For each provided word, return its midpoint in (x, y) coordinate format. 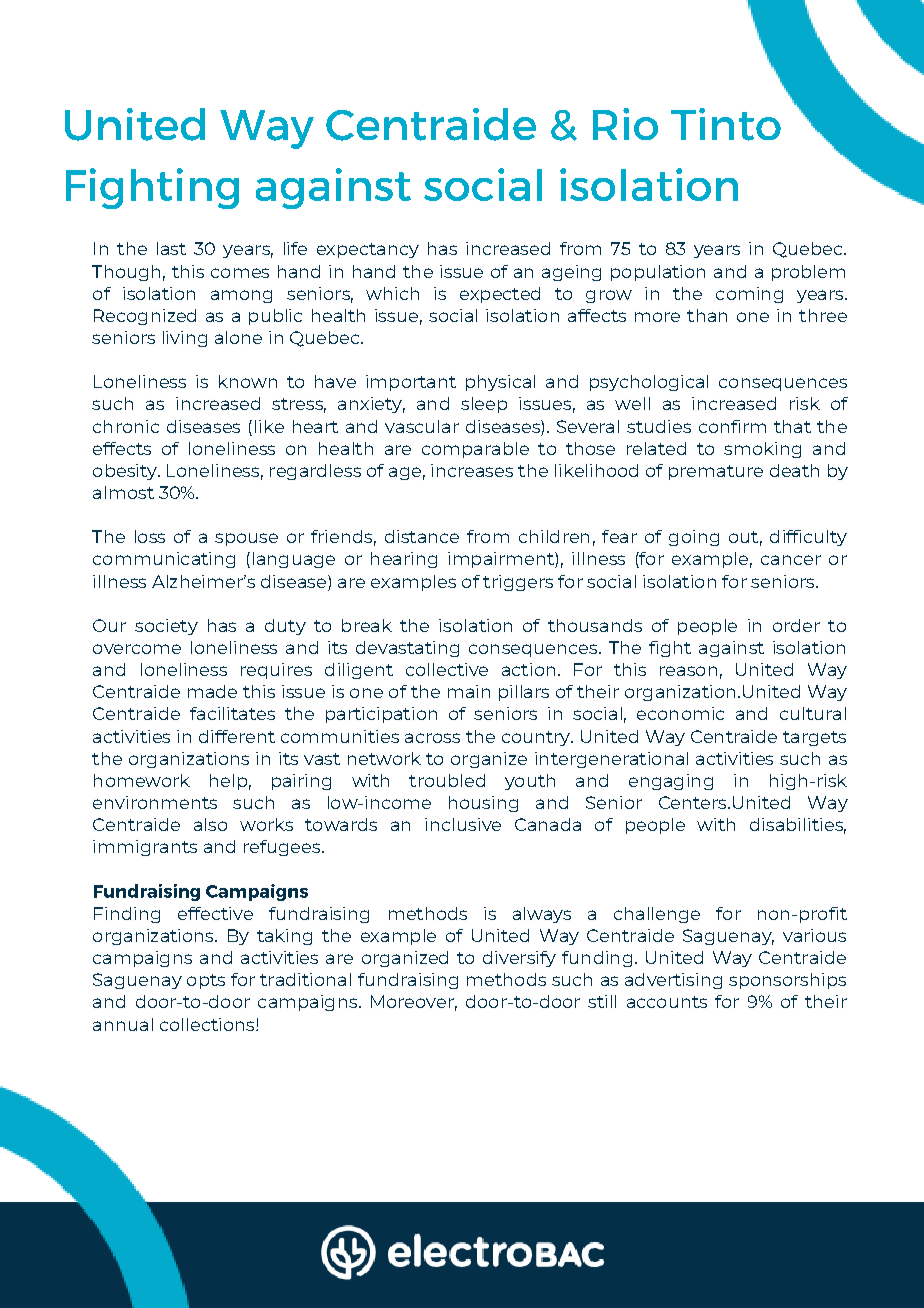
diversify (519, 959)
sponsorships (787, 981)
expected (500, 295)
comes (240, 273)
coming (749, 295)
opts (206, 981)
